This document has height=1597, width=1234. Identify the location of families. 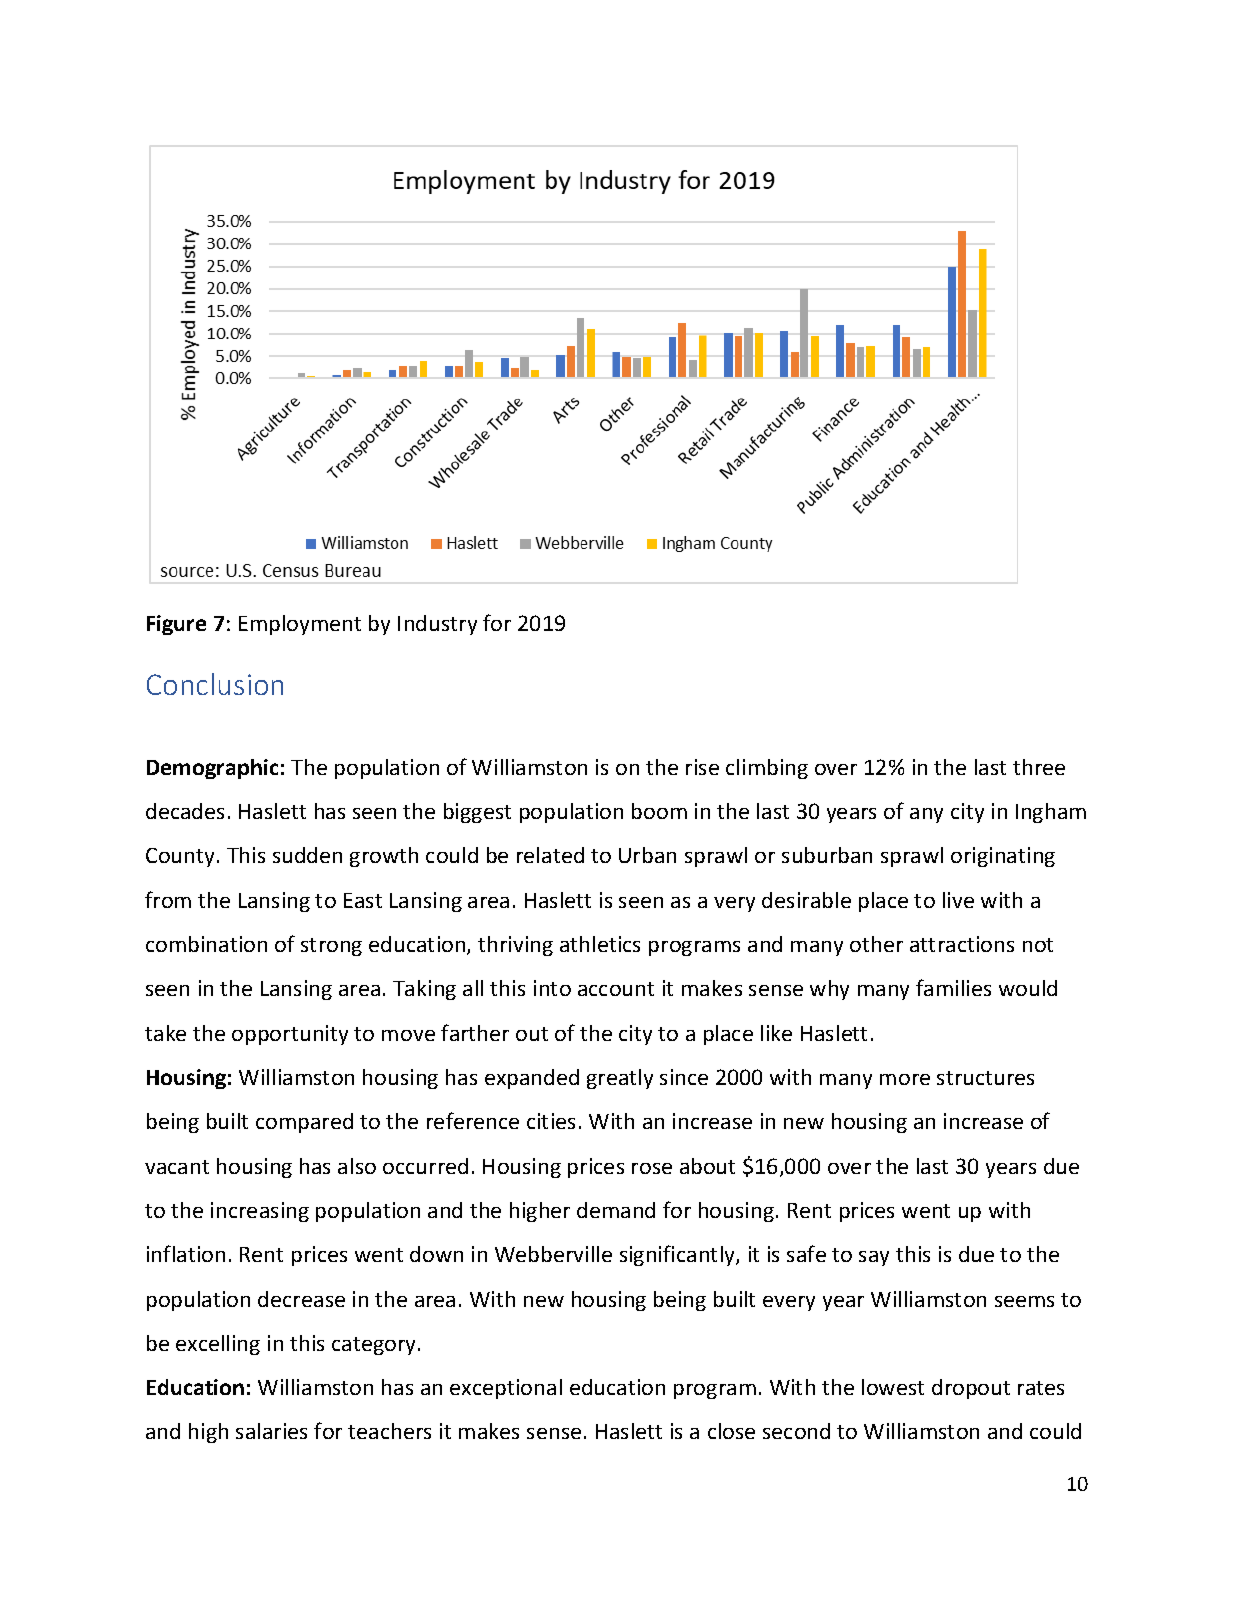
(953, 987).
